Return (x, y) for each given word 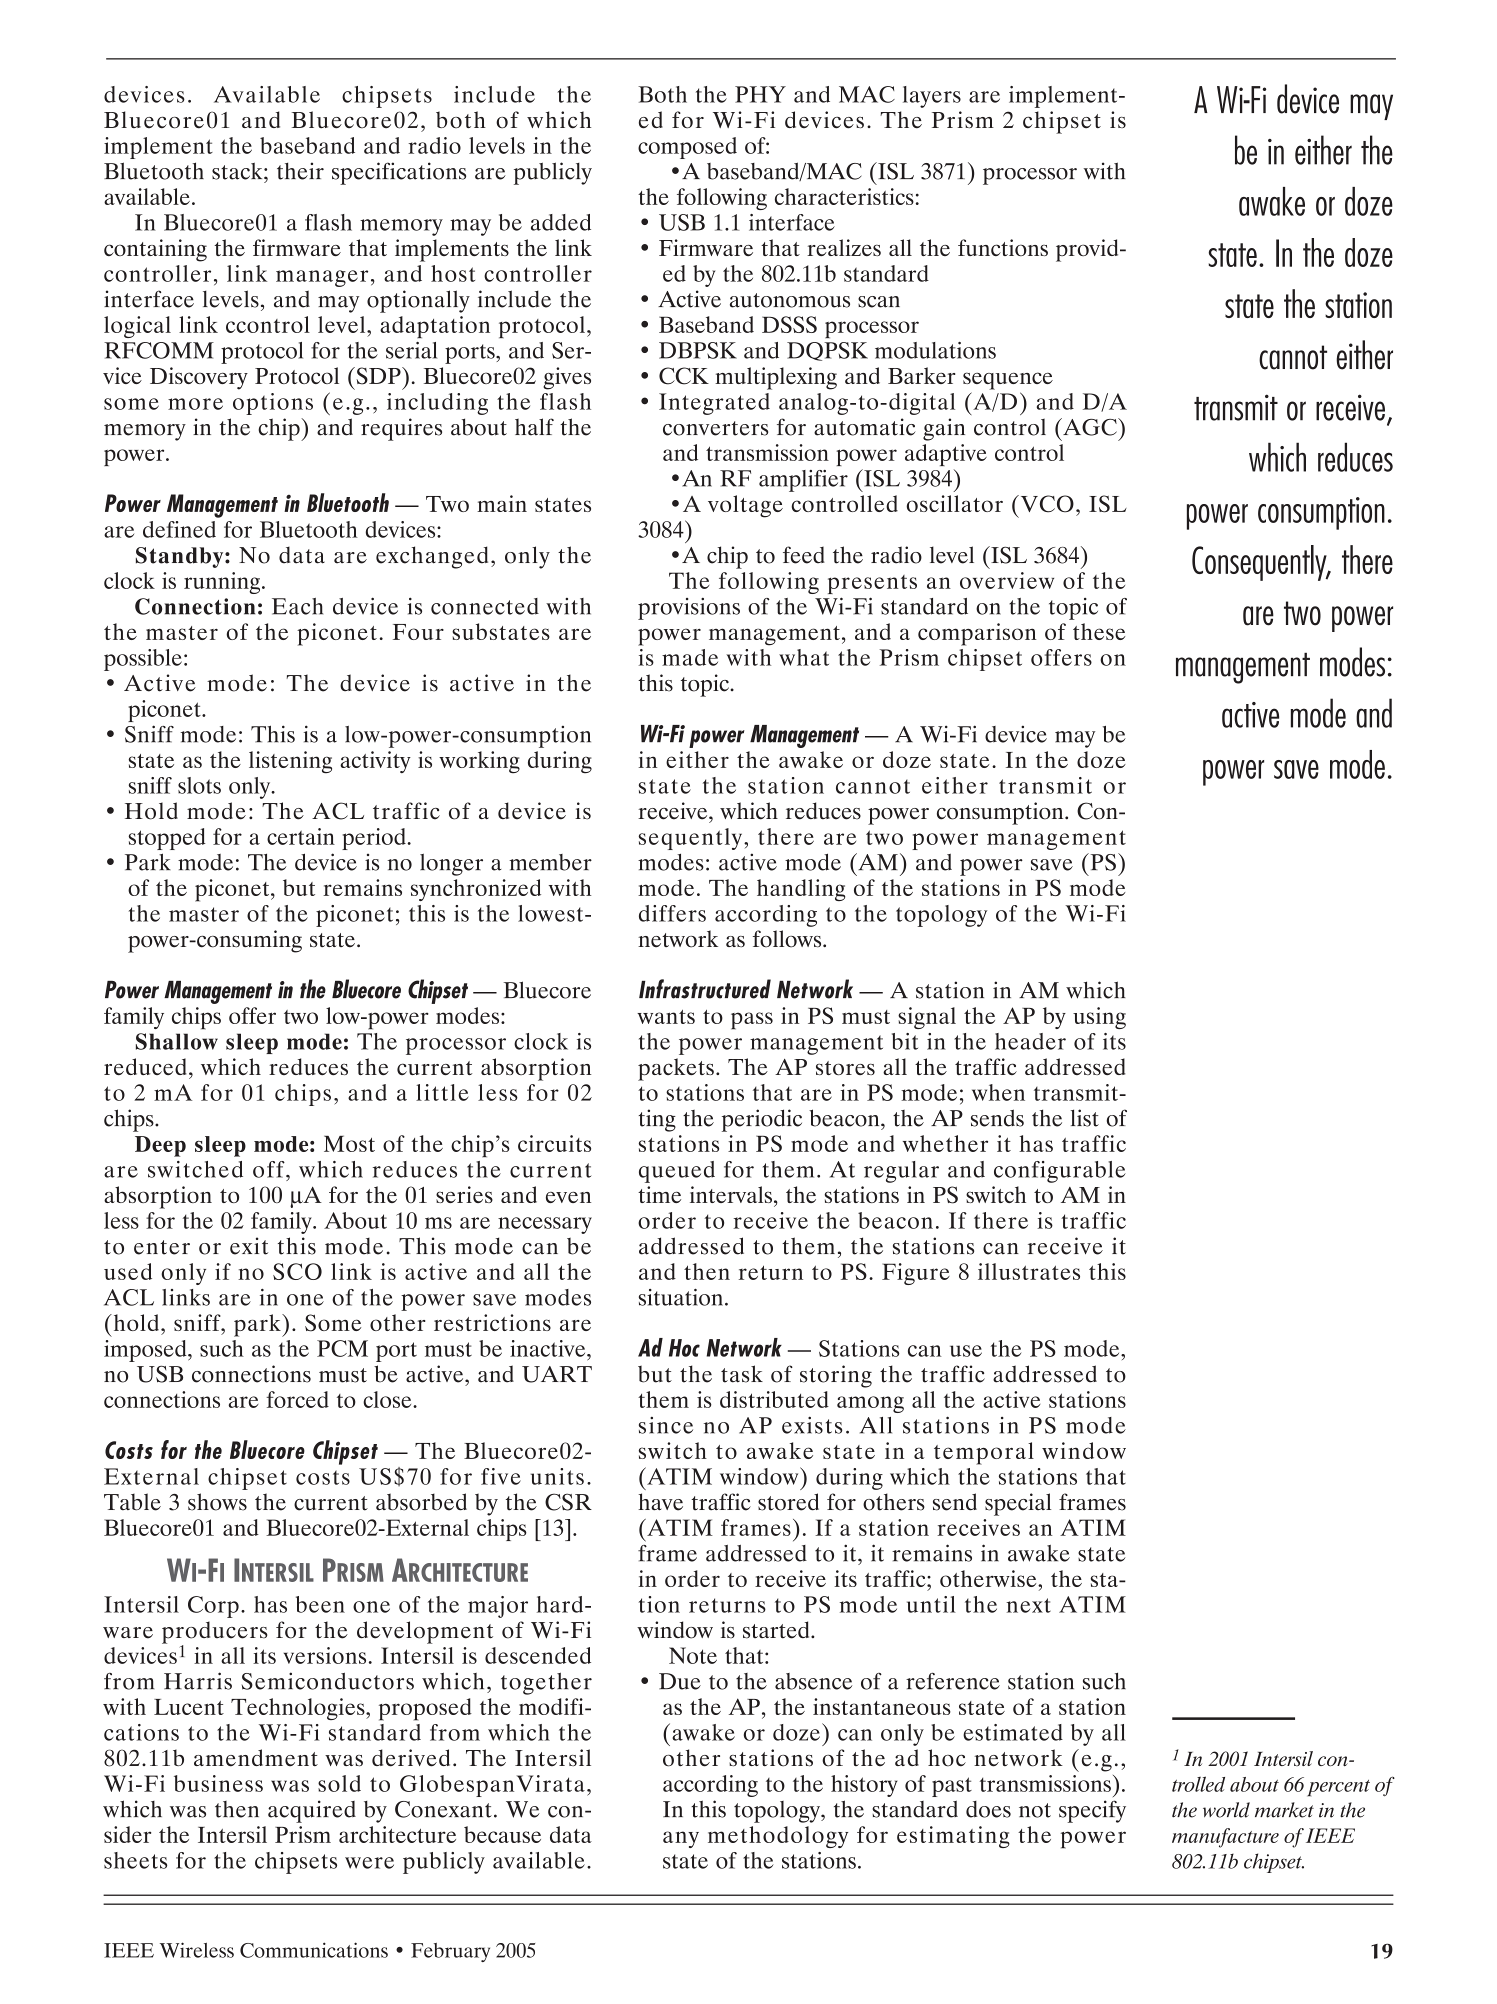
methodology (778, 1837)
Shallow (177, 1041)
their (300, 171)
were (369, 1863)
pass (752, 1021)
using (1099, 1018)
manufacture (1225, 1838)
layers (932, 97)
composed (687, 148)
